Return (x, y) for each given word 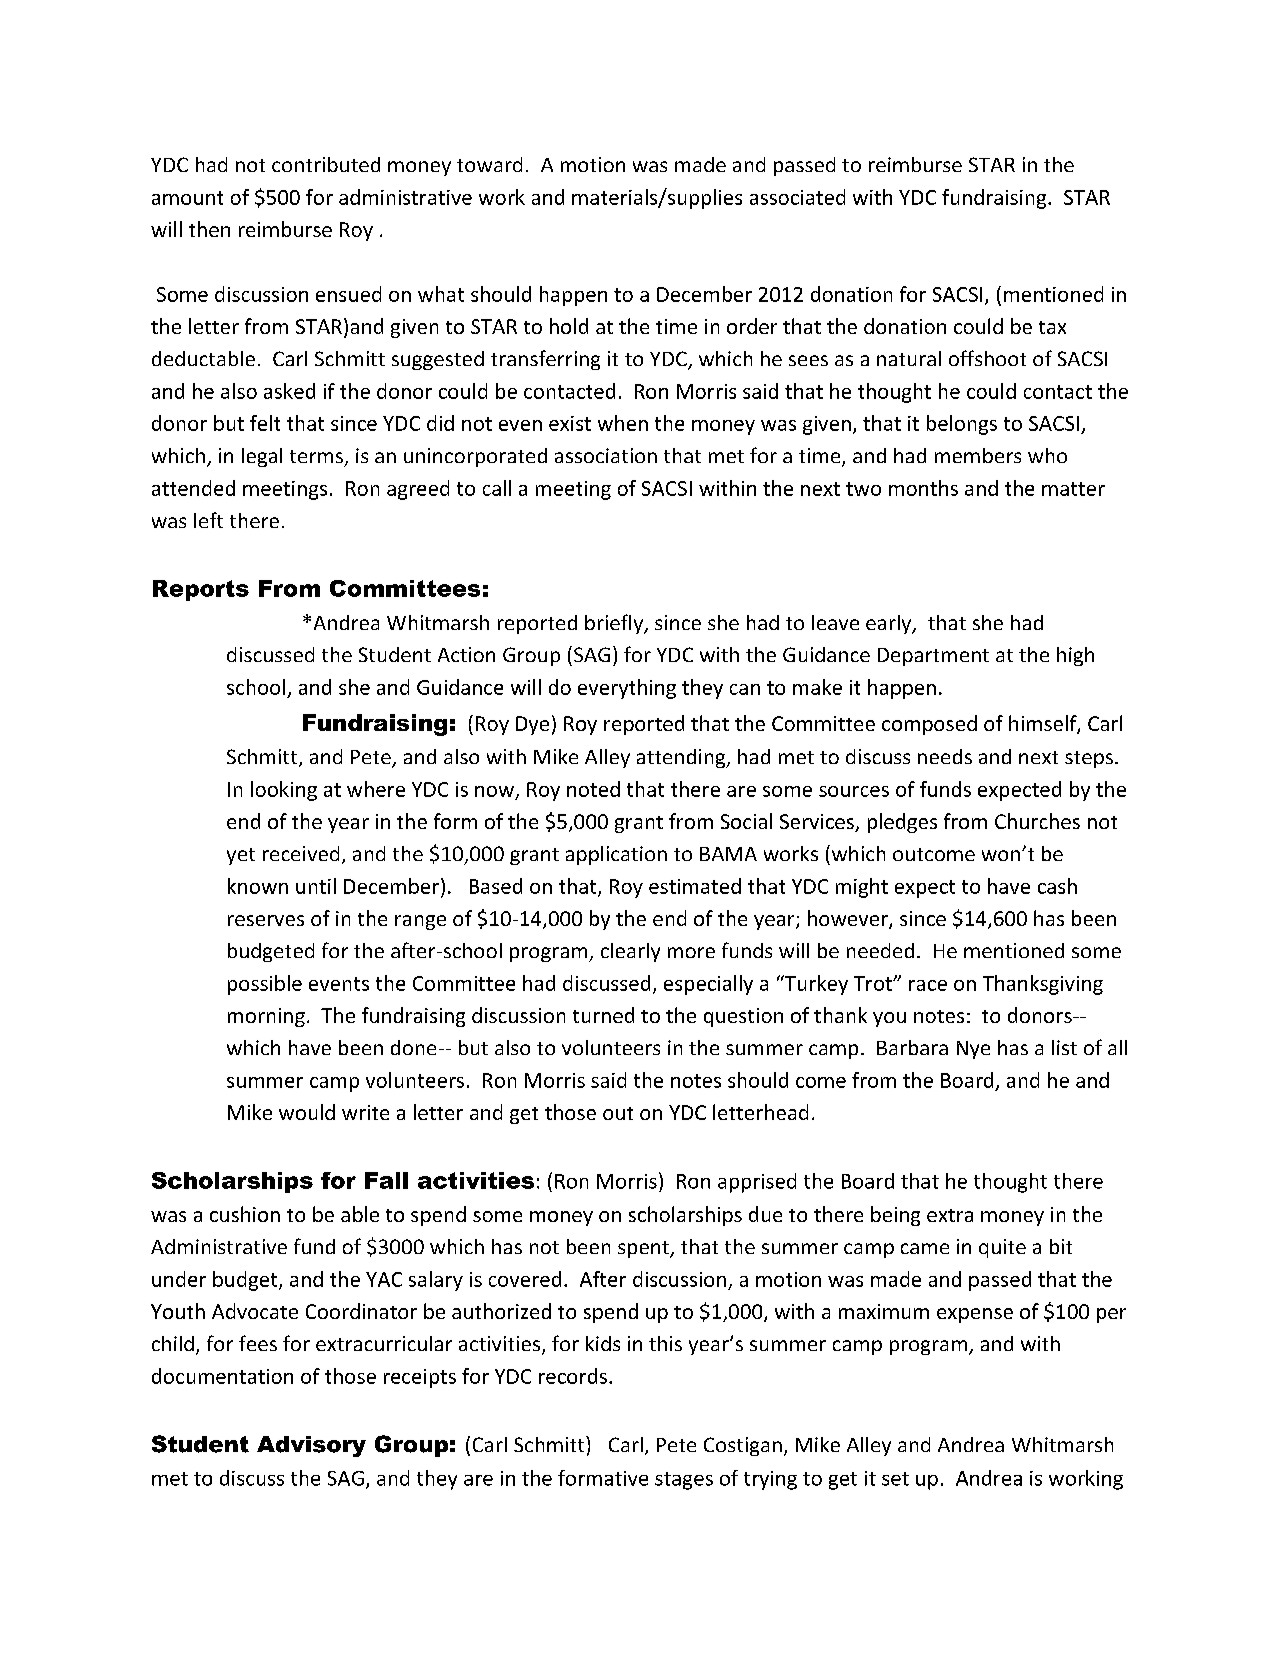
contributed (326, 164)
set (895, 1479)
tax (1052, 327)
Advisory (311, 1446)
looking (284, 791)
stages (684, 1481)
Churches (1037, 821)
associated (797, 197)
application (616, 855)
